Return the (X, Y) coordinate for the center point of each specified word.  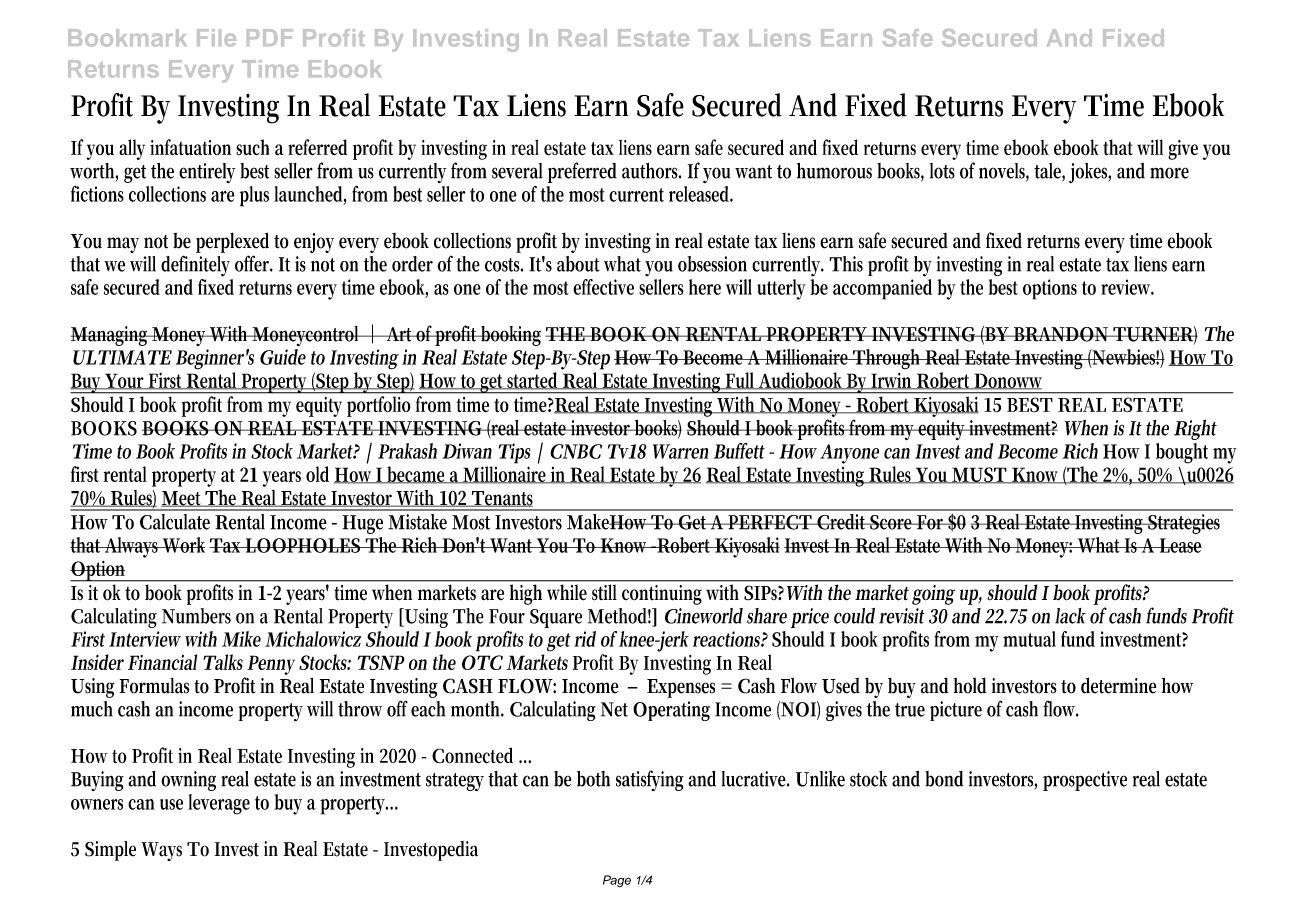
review (1127, 287)
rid (585, 639)
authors (651, 171)
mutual (1029, 639)
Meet (182, 499)
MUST (979, 475)
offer (254, 263)
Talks (223, 662)
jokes (1090, 173)
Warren (680, 451)
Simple (110, 851)
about (578, 264)
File (216, 38)
